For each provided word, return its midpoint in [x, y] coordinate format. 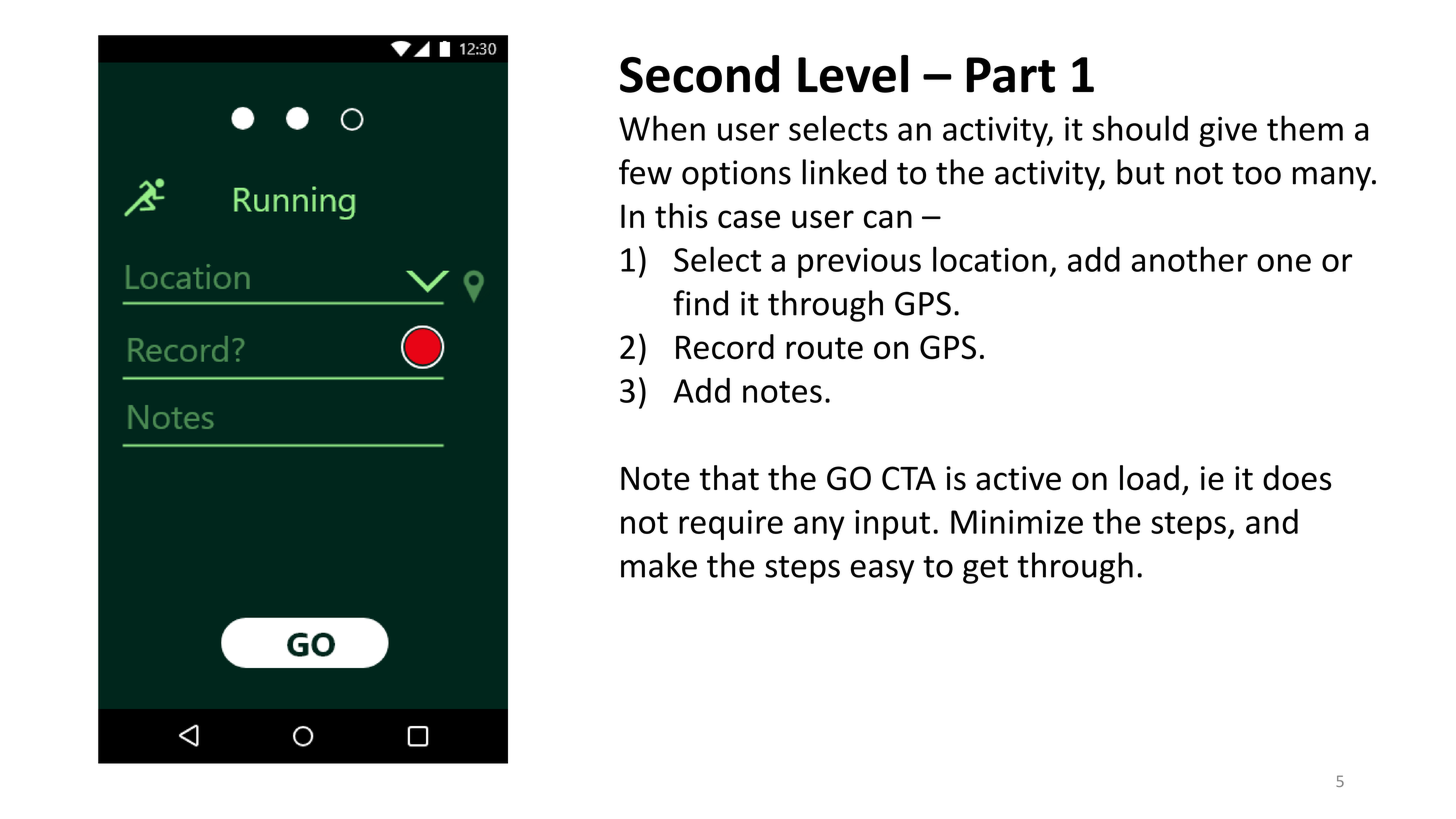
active [1018, 478]
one [1284, 263]
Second [699, 74]
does [1297, 478]
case [749, 219]
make [659, 565]
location [990, 259]
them [1305, 128]
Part [1011, 75]
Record [725, 347]
